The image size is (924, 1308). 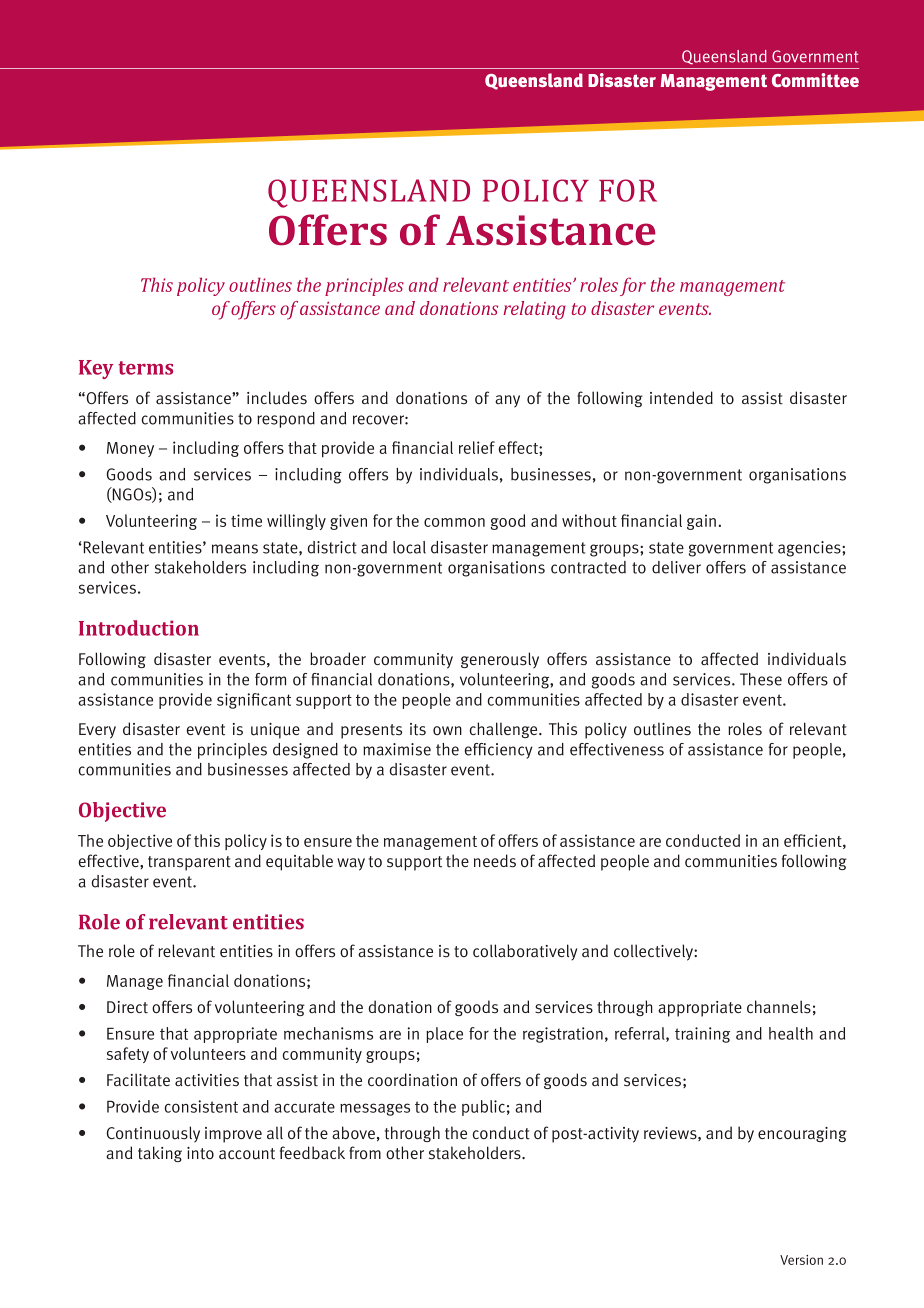 What do you see at coordinates (681, 398) in the screenshot?
I see `intended` at bounding box center [681, 398].
